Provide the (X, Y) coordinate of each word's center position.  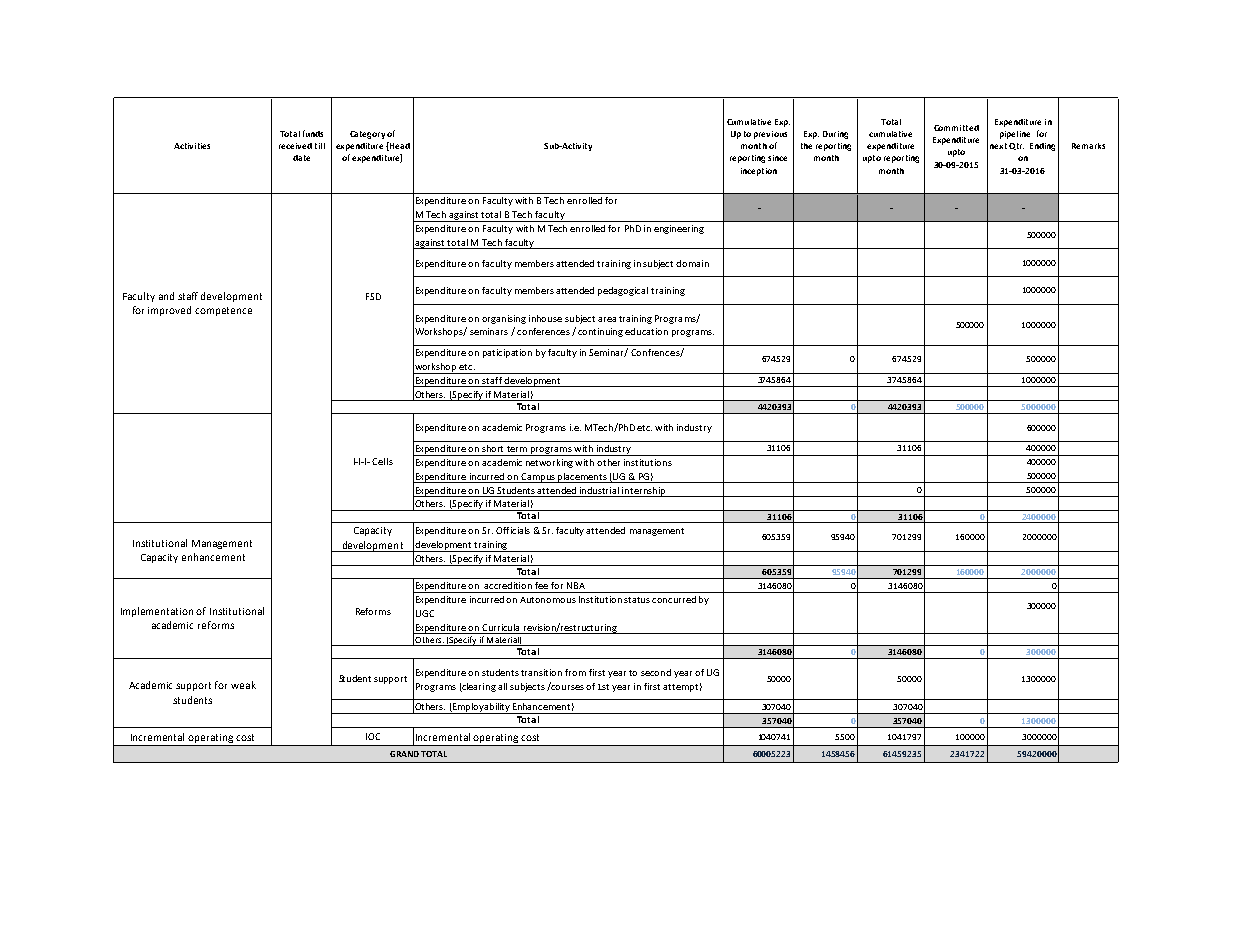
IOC (373, 736)
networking (551, 463)
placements (582, 478)
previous (770, 135)
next (998, 146)
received (295, 146)
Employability (481, 708)
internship (643, 492)
